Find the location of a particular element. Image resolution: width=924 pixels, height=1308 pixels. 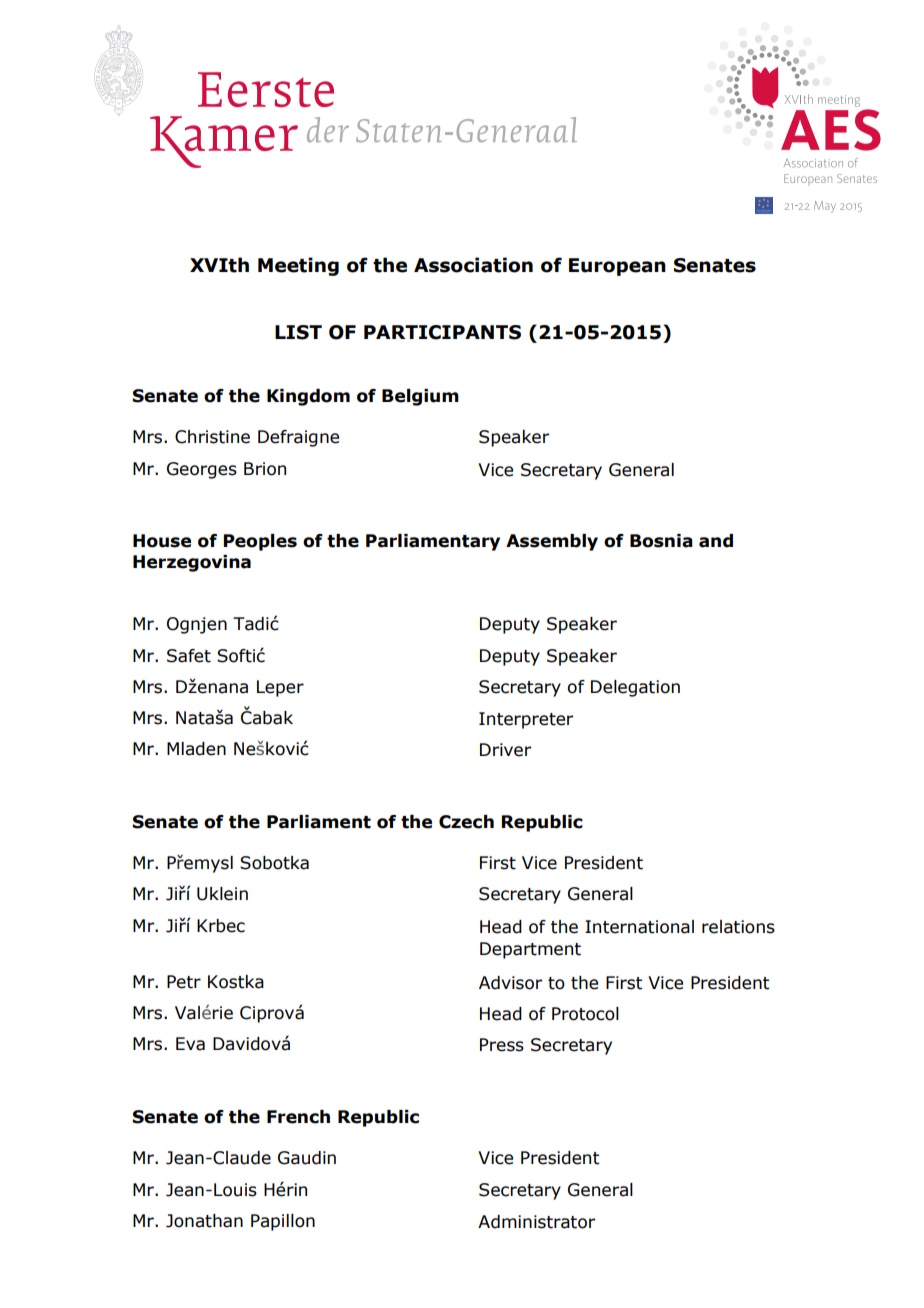

Mladen is located at coordinates (196, 749).
